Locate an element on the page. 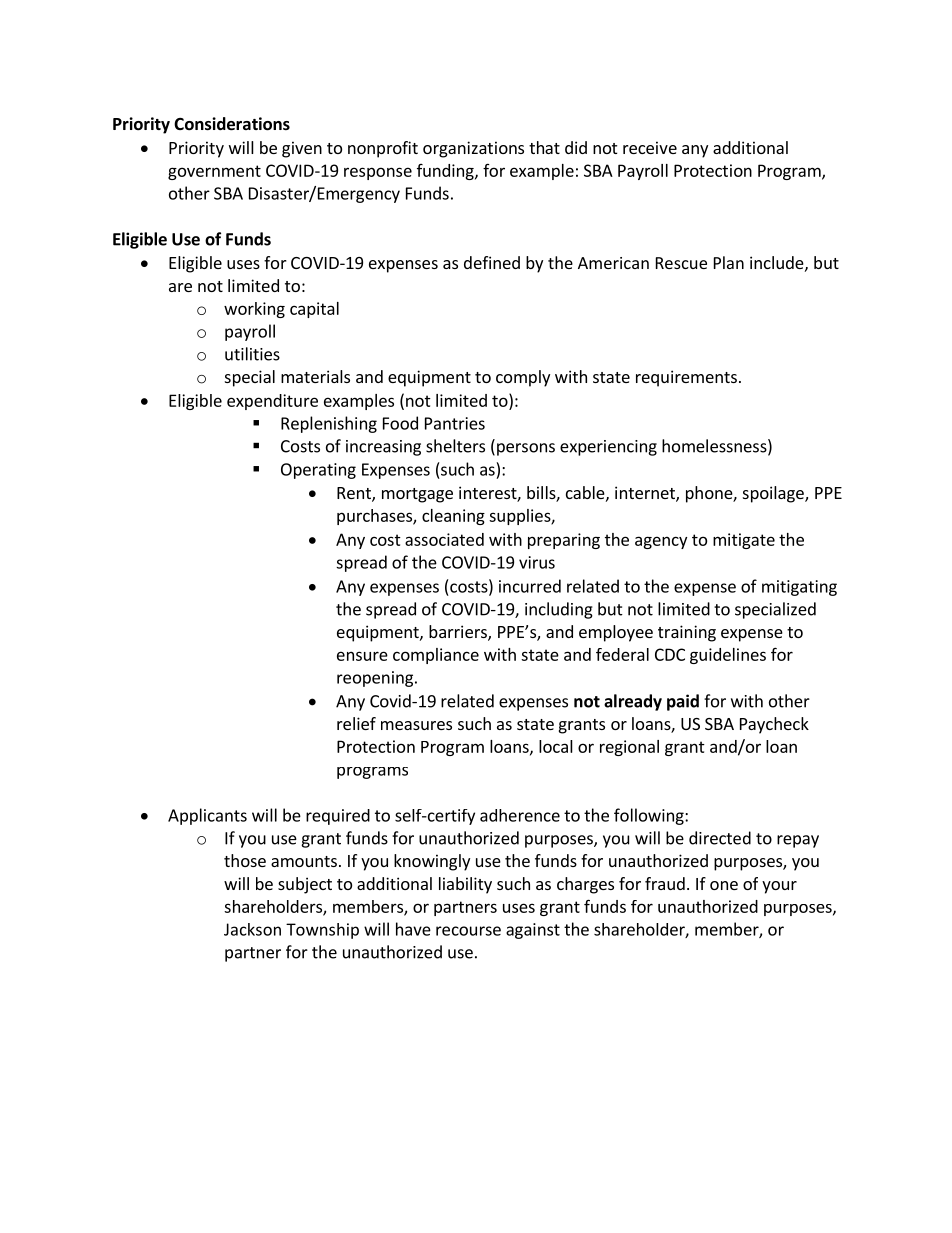 The height and width of the page is (1233, 952). receive is located at coordinates (650, 147).
